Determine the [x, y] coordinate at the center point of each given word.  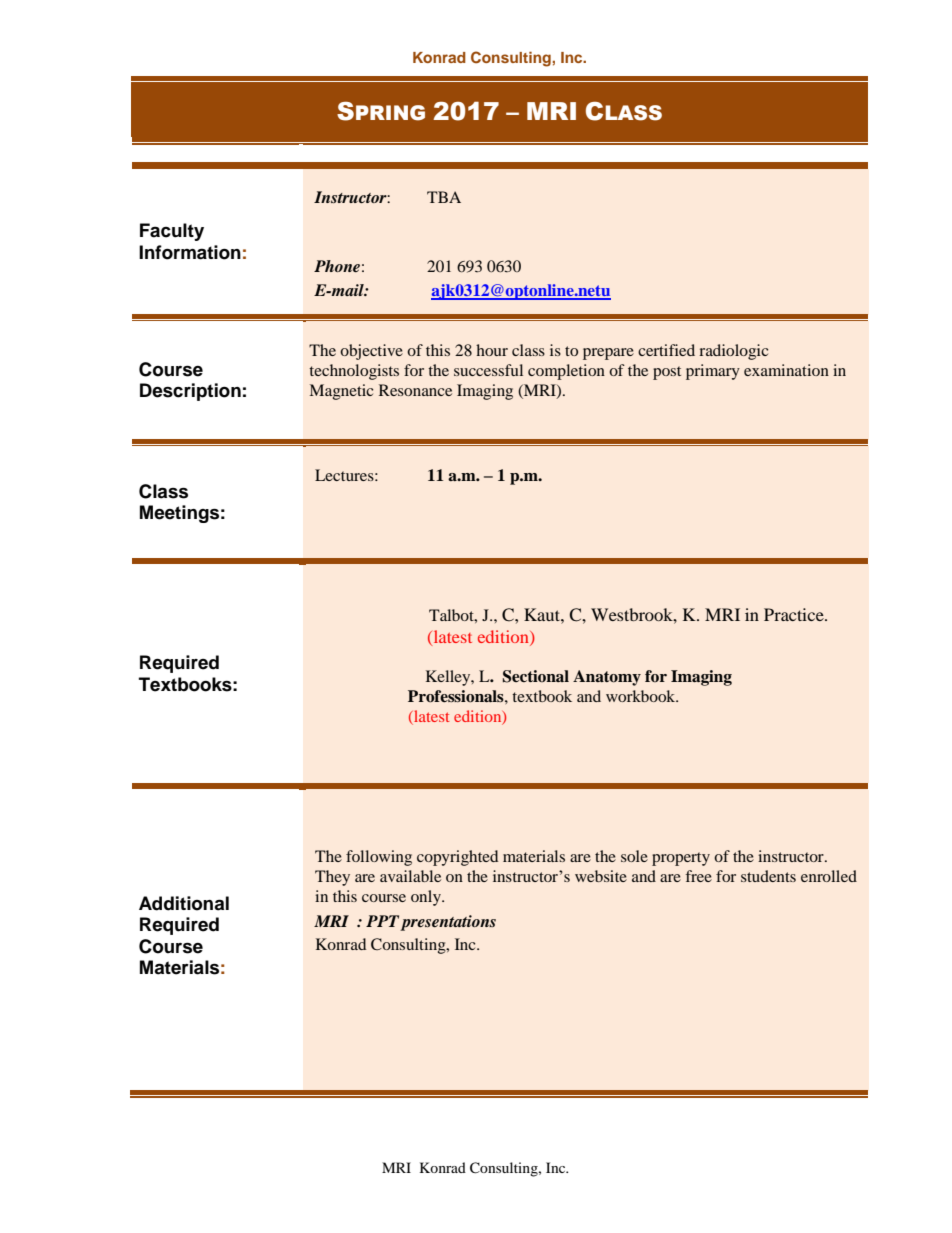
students [768, 876]
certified [666, 350]
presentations [448, 923]
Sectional [536, 676]
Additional [184, 903]
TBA [444, 197]
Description [190, 392]
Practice [795, 614]
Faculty [172, 232]
